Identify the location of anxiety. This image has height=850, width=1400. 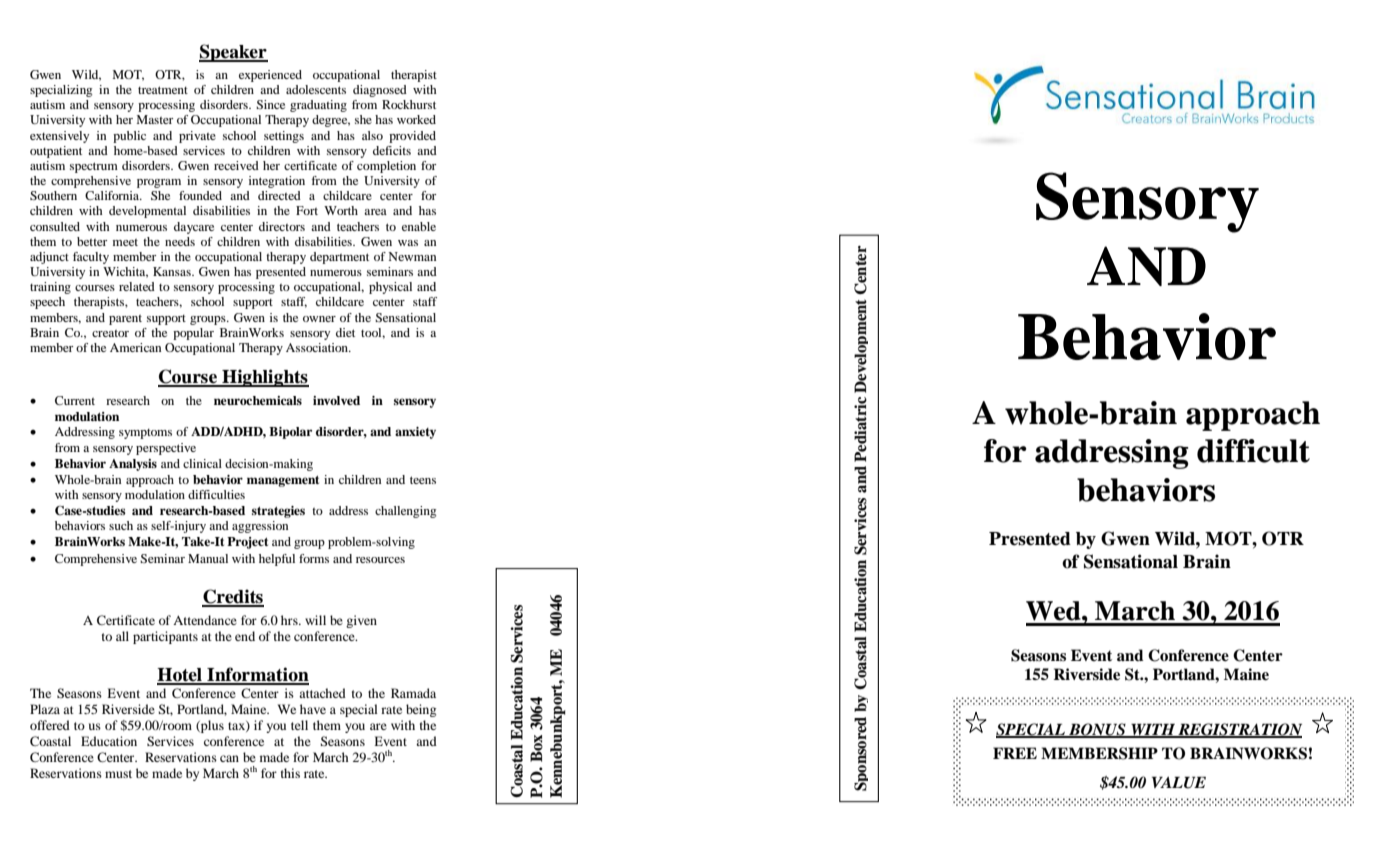
(415, 433).
